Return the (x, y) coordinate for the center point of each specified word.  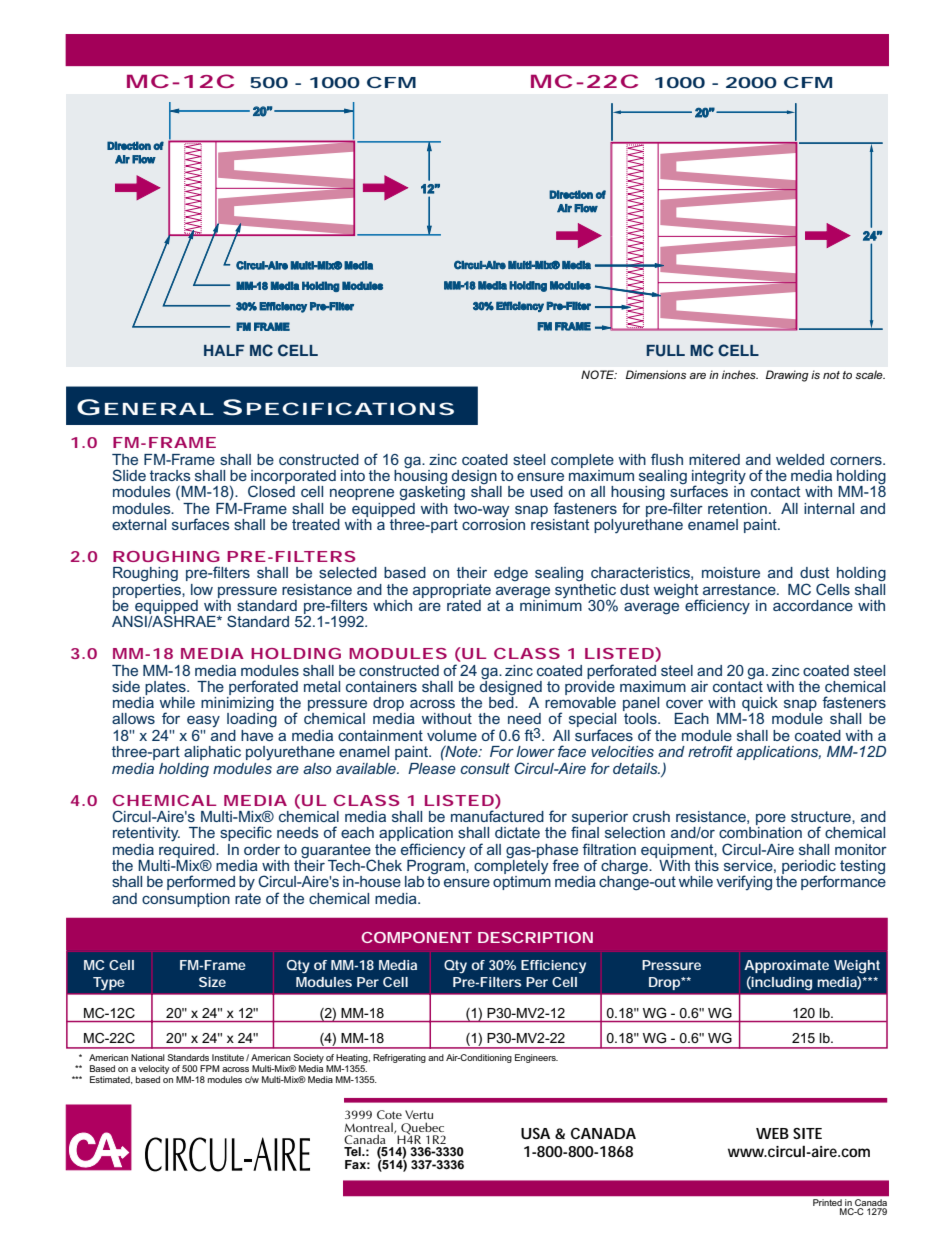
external (139, 524)
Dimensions (656, 374)
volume (452, 735)
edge (511, 574)
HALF (224, 350)
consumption (186, 900)
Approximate (786, 966)
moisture (731, 572)
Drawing (787, 376)
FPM (209, 1068)
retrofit (710, 751)
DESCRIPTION (535, 937)
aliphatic (212, 753)
